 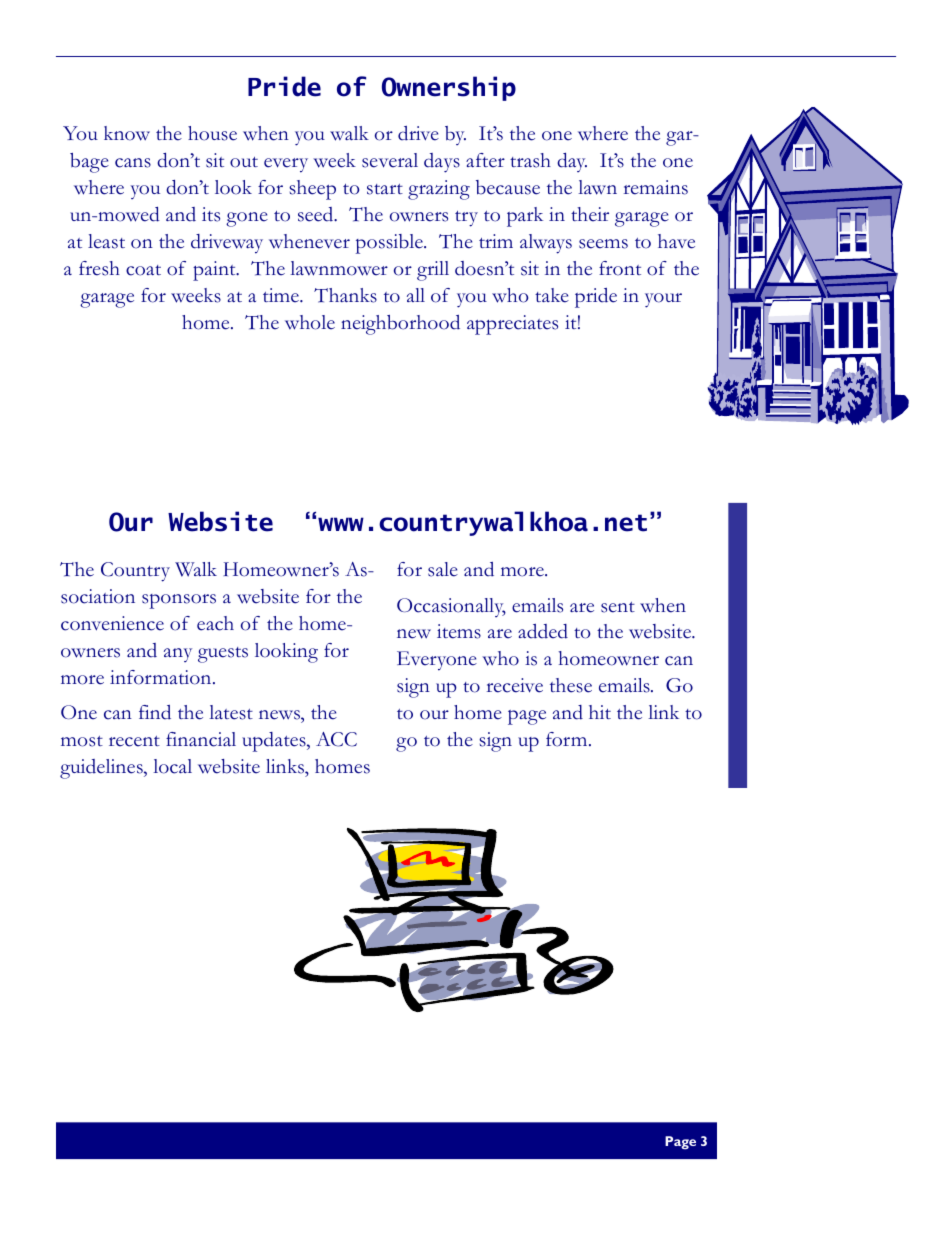 What do you see at coordinates (390, 160) in the screenshot?
I see `several` at bounding box center [390, 160].
